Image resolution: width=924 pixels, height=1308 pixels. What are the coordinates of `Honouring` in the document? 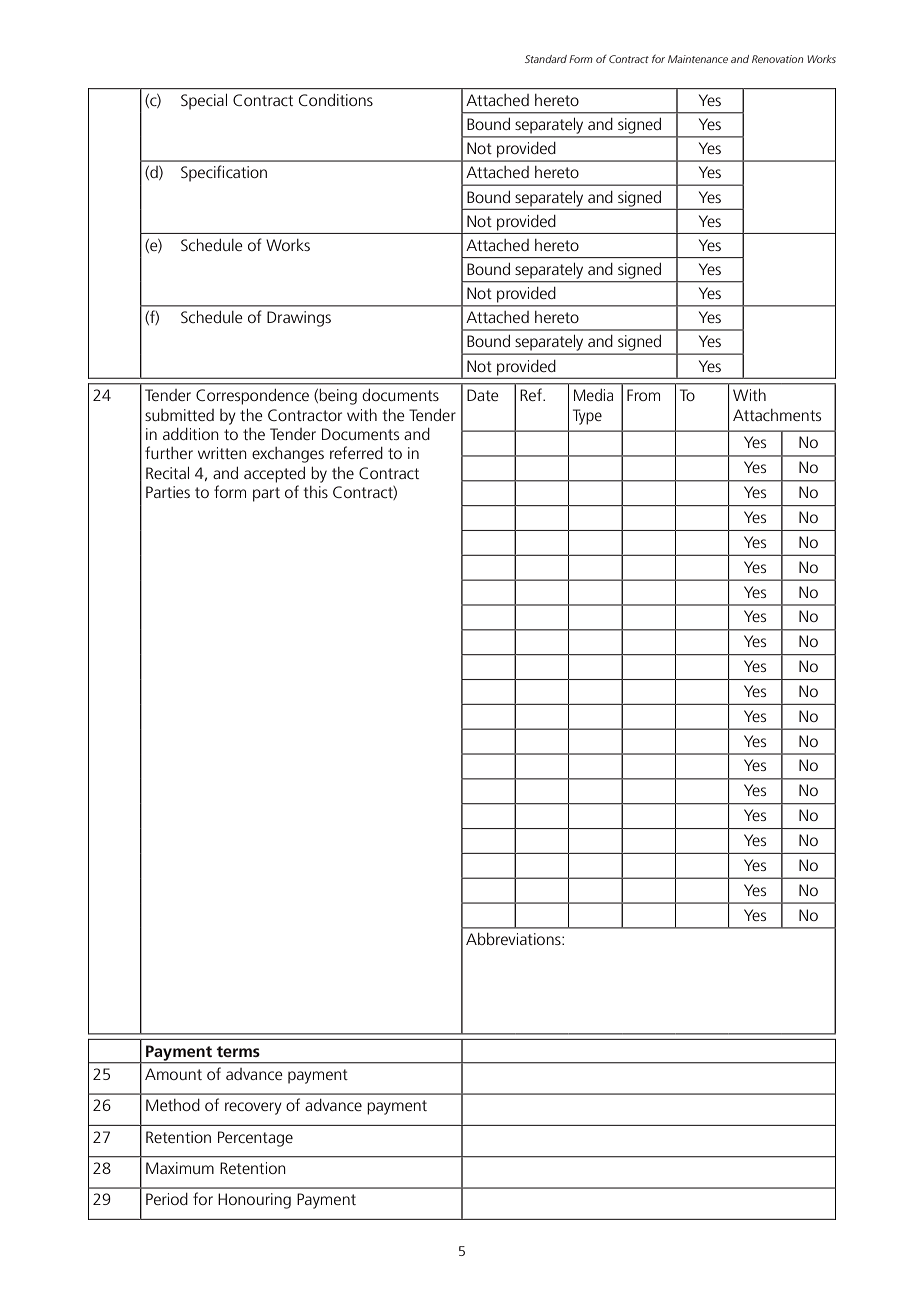 It's located at (254, 1201).
